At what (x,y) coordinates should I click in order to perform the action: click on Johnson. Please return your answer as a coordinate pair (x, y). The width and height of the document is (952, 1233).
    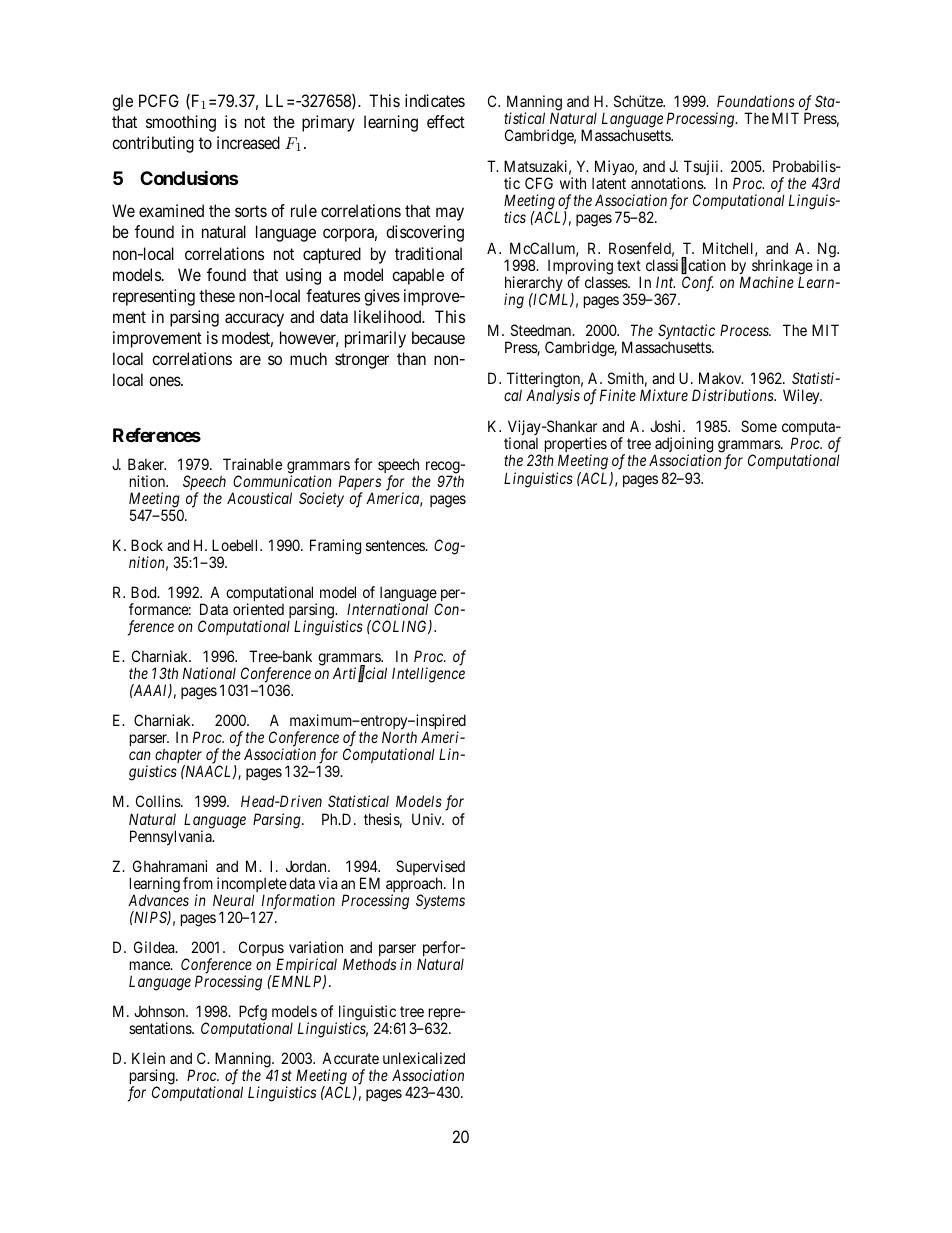
    Looking at the image, I should click on (160, 1011).
